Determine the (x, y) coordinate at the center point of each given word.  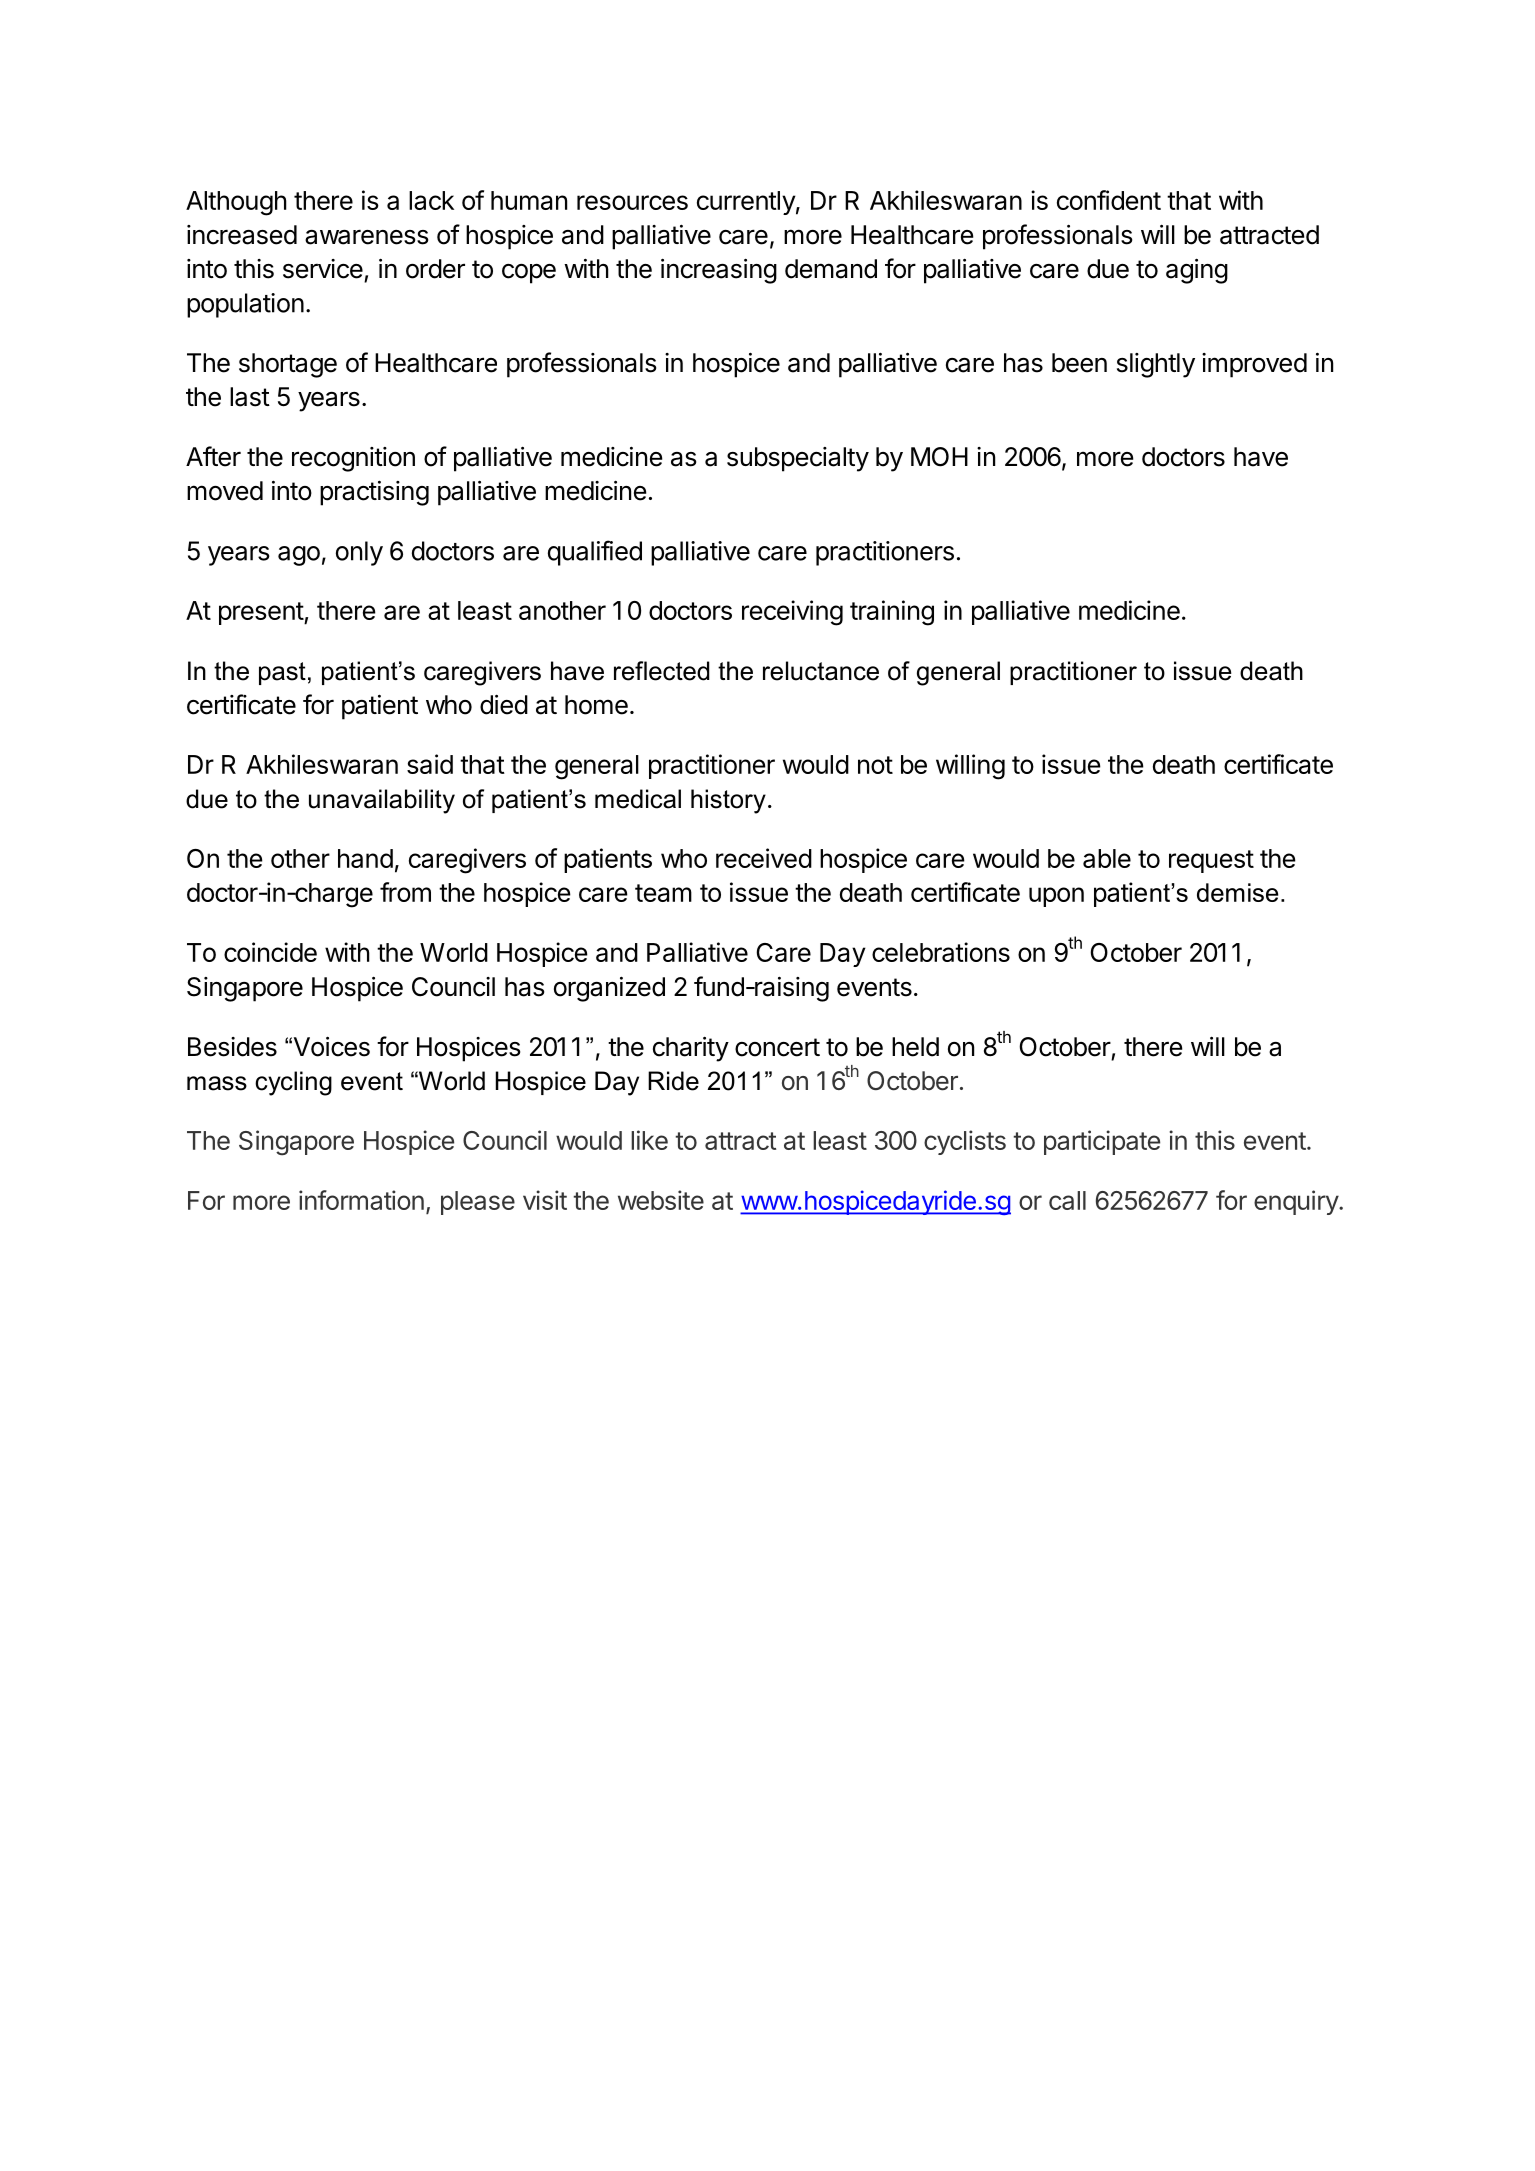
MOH (939, 457)
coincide (270, 952)
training (892, 613)
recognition (353, 459)
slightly (1156, 365)
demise (1237, 892)
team (663, 893)
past (282, 673)
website (661, 1200)
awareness (366, 237)
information (361, 1200)
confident (1109, 200)
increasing (719, 271)
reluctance (821, 671)
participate (1102, 1142)
